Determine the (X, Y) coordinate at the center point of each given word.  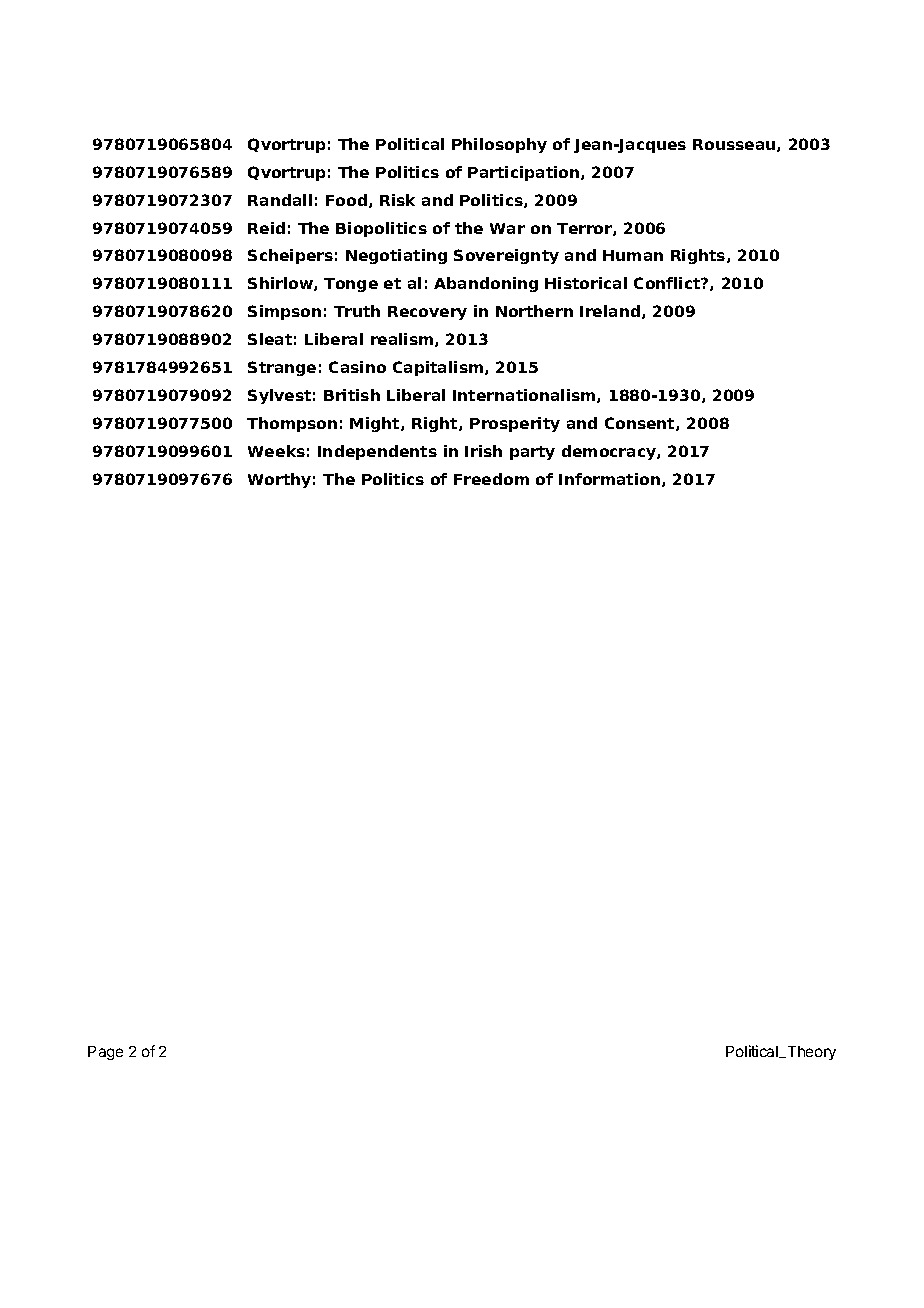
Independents (377, 452)
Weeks (276, 451)
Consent (641, 424)
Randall (280, 200)
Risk (397, 200)
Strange (282, 368)
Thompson (292, 424)
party (532, 453)
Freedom (491, 479)
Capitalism (439, 368)
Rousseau (735, 145)
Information (611, 480)
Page (105, 1053)
